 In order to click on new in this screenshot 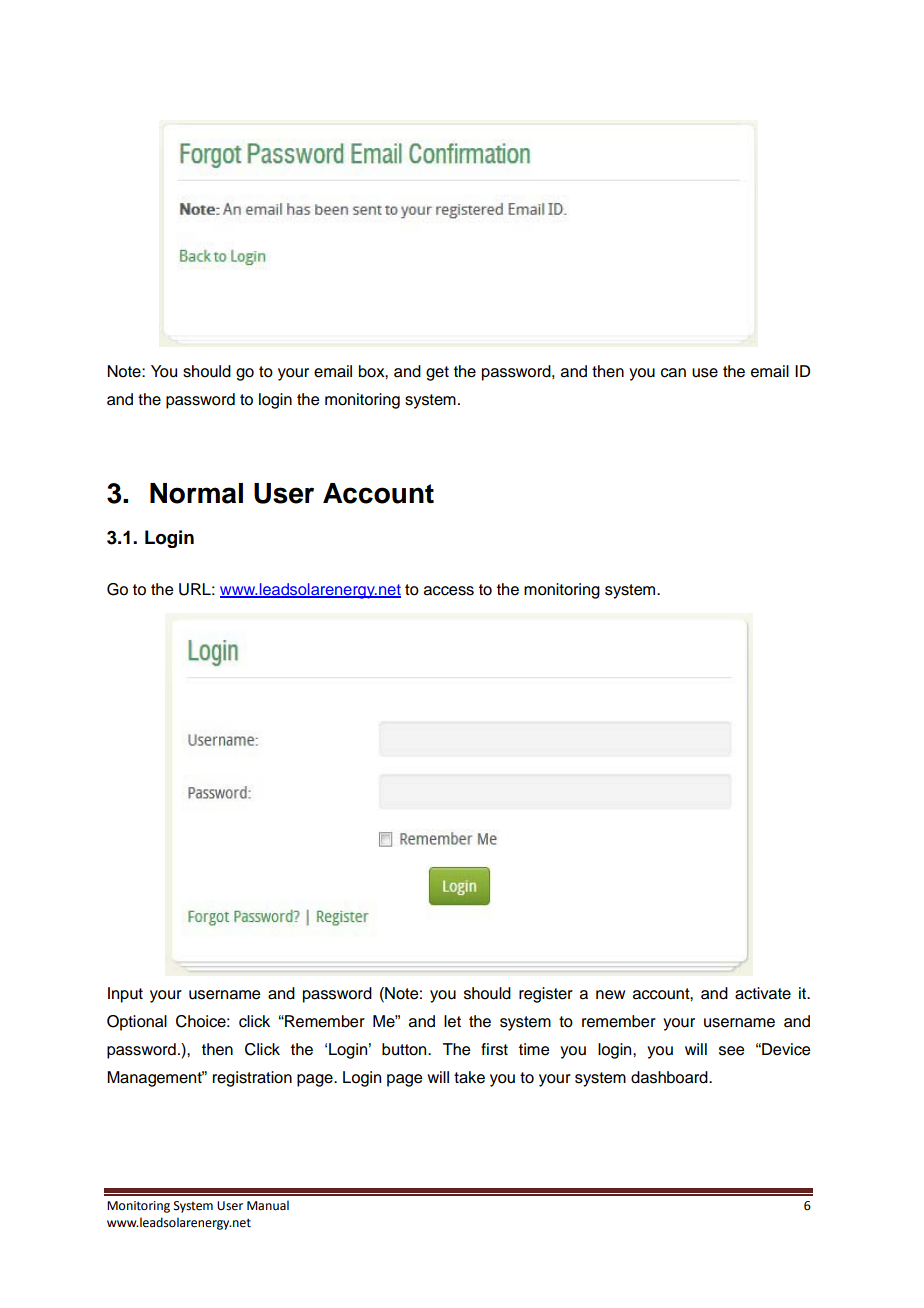, I will do `click(610, 995)`.
